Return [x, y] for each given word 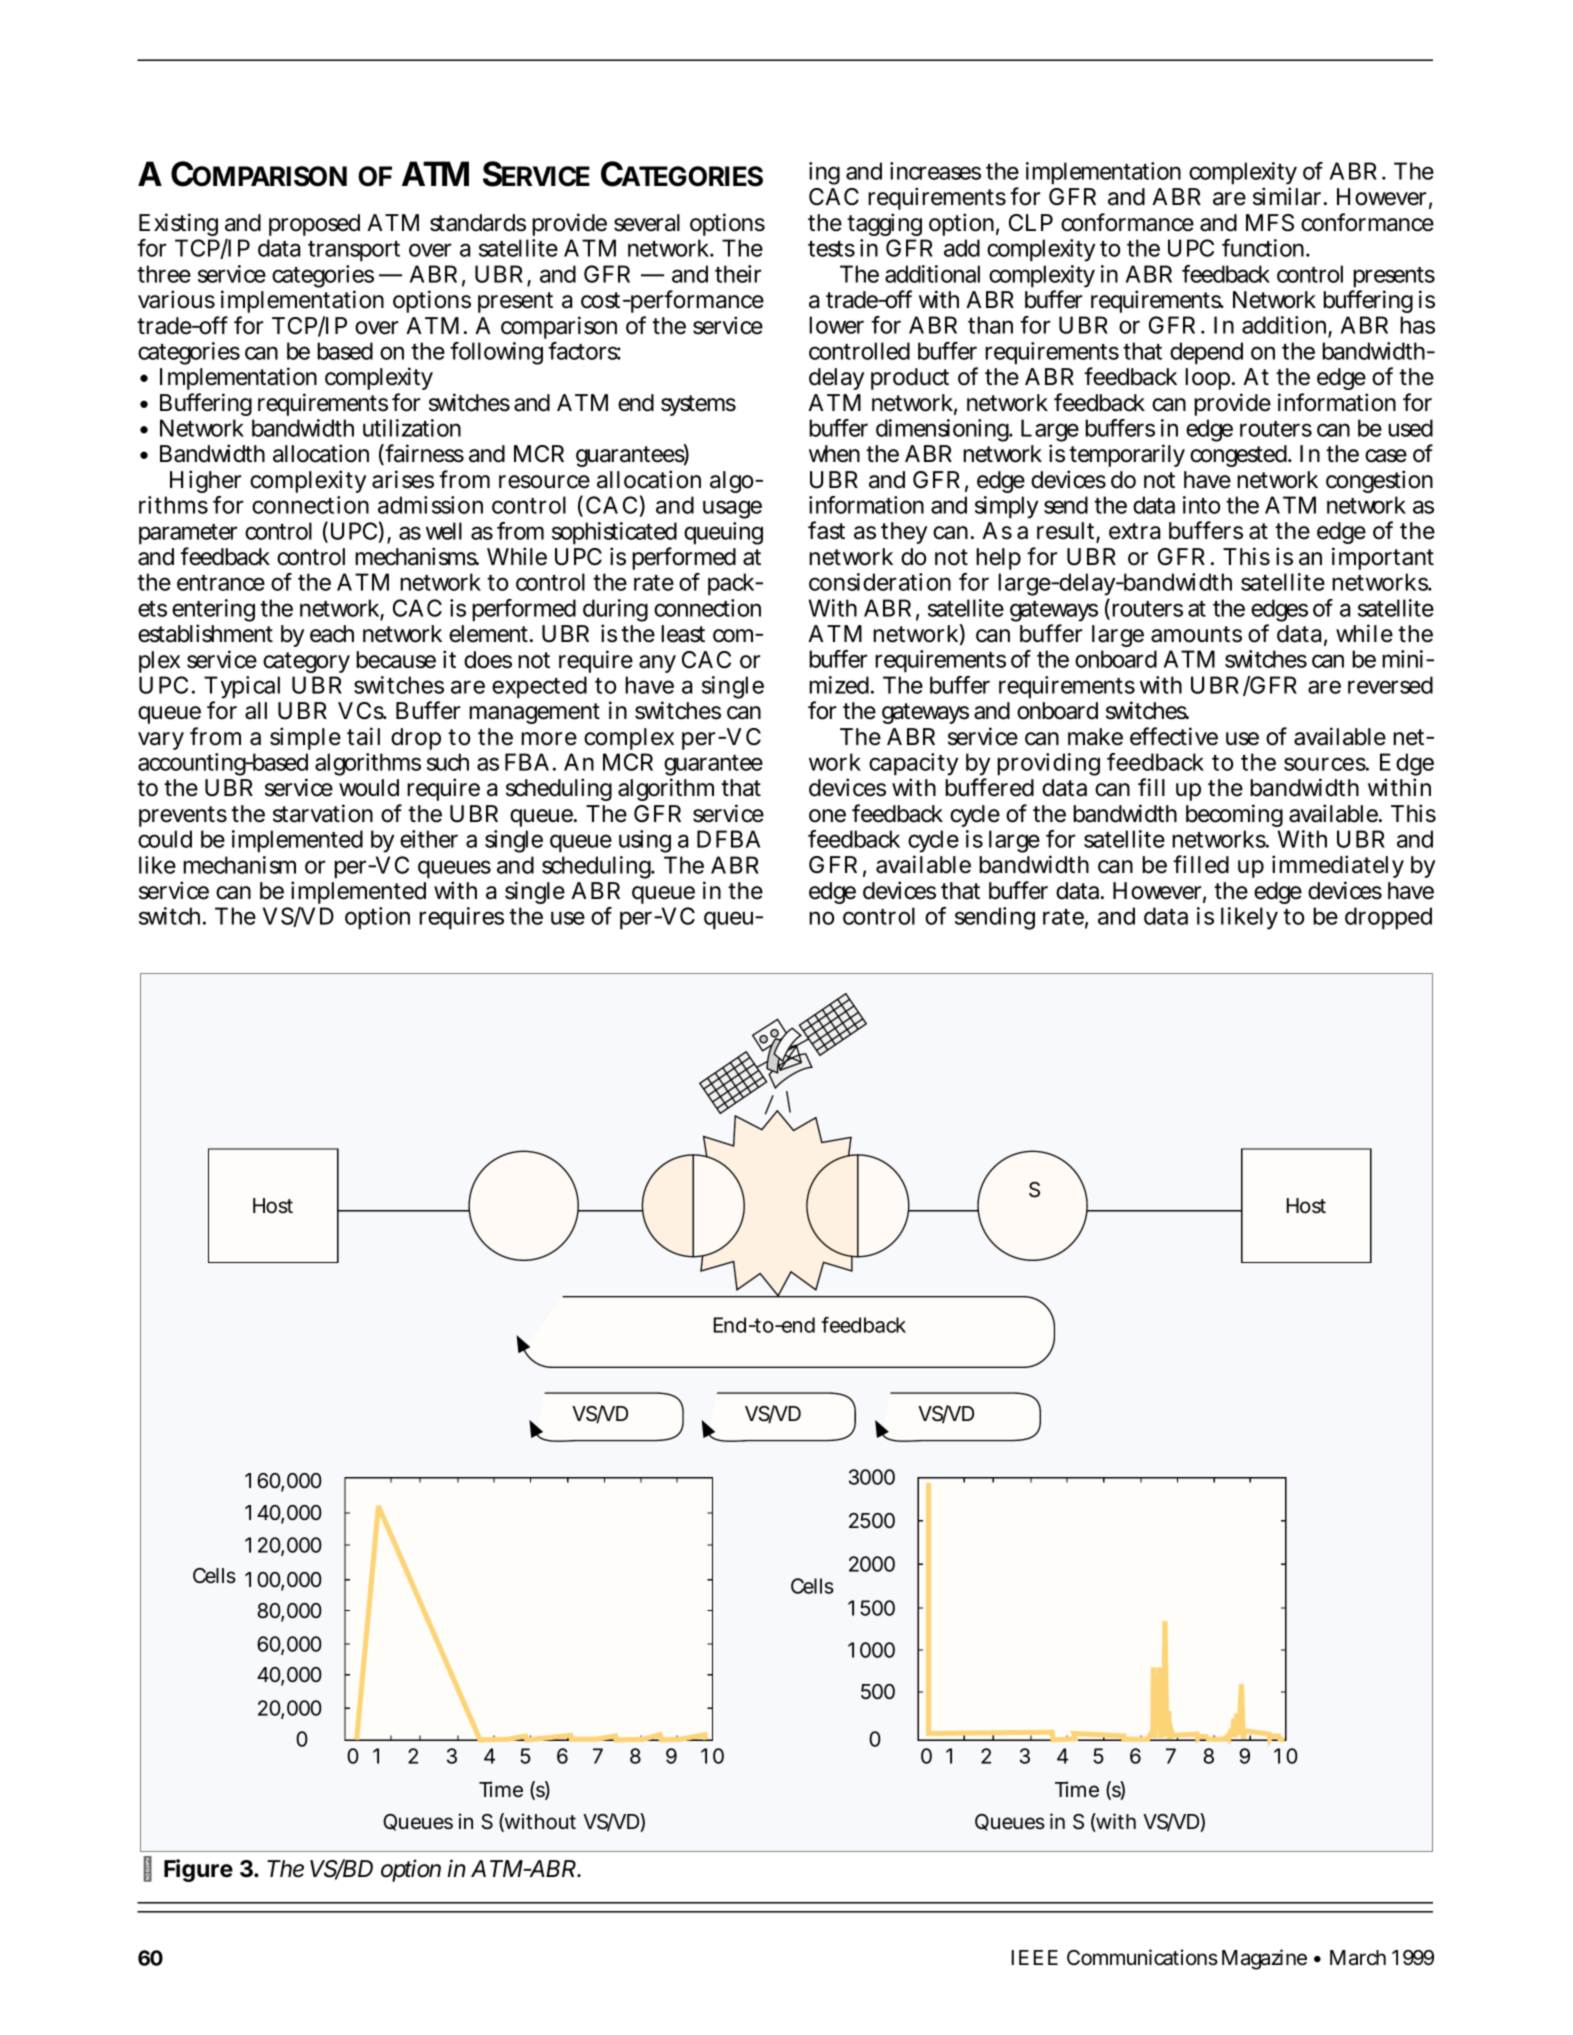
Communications [1142, 1957]
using [645, 841]
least [683, 634]
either [429, 839]
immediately [1338, 868]
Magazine [1264, 1959]
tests [831, 249]
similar [1289, 196]
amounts [1196, 634]
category [306, 662]
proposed [314, 225]
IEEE [1035, 1957]
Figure [198, 1870]
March [1358, 1958]
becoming [1234, 815]
